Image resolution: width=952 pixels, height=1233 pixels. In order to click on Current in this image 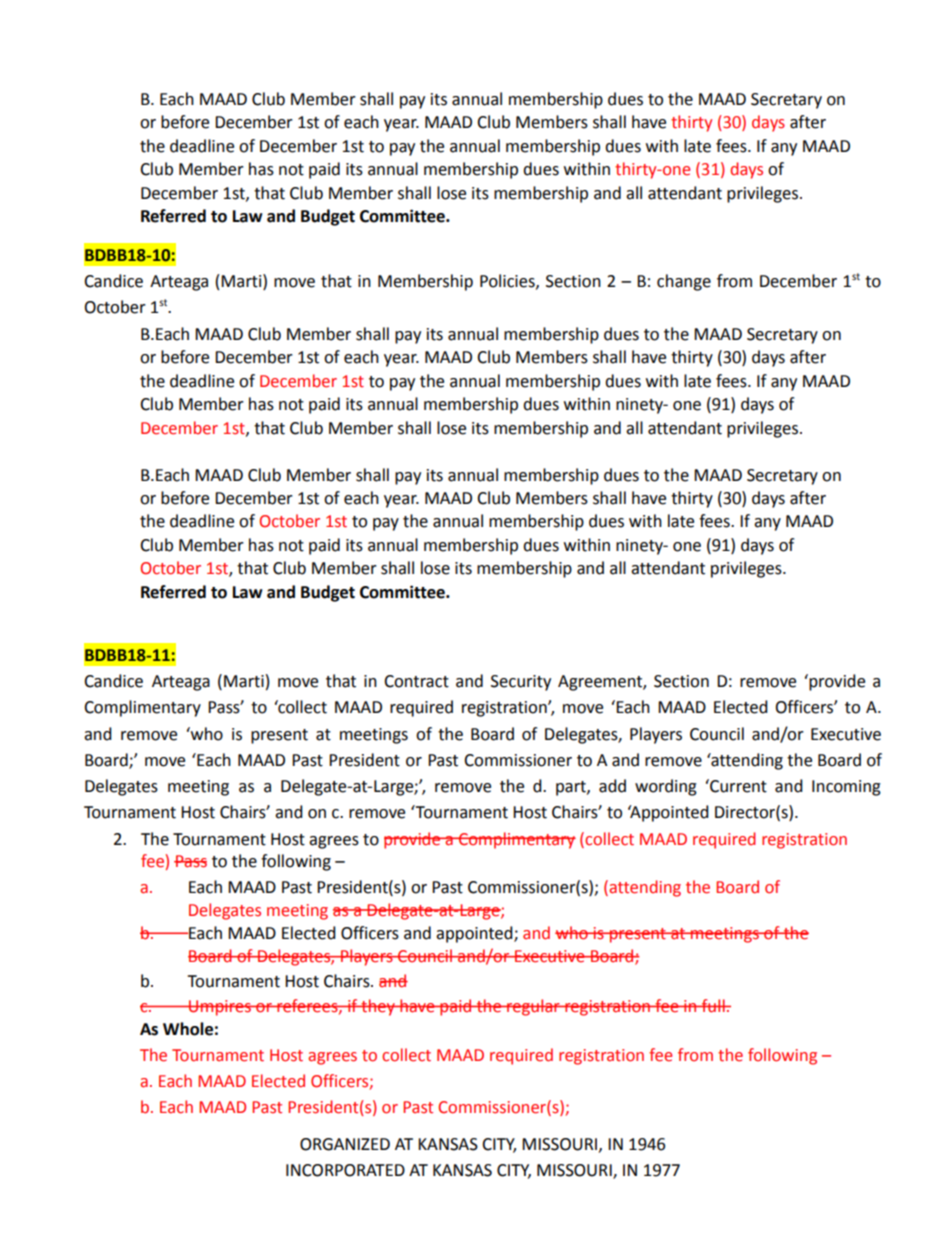, I will do `click(737, 786)`.
